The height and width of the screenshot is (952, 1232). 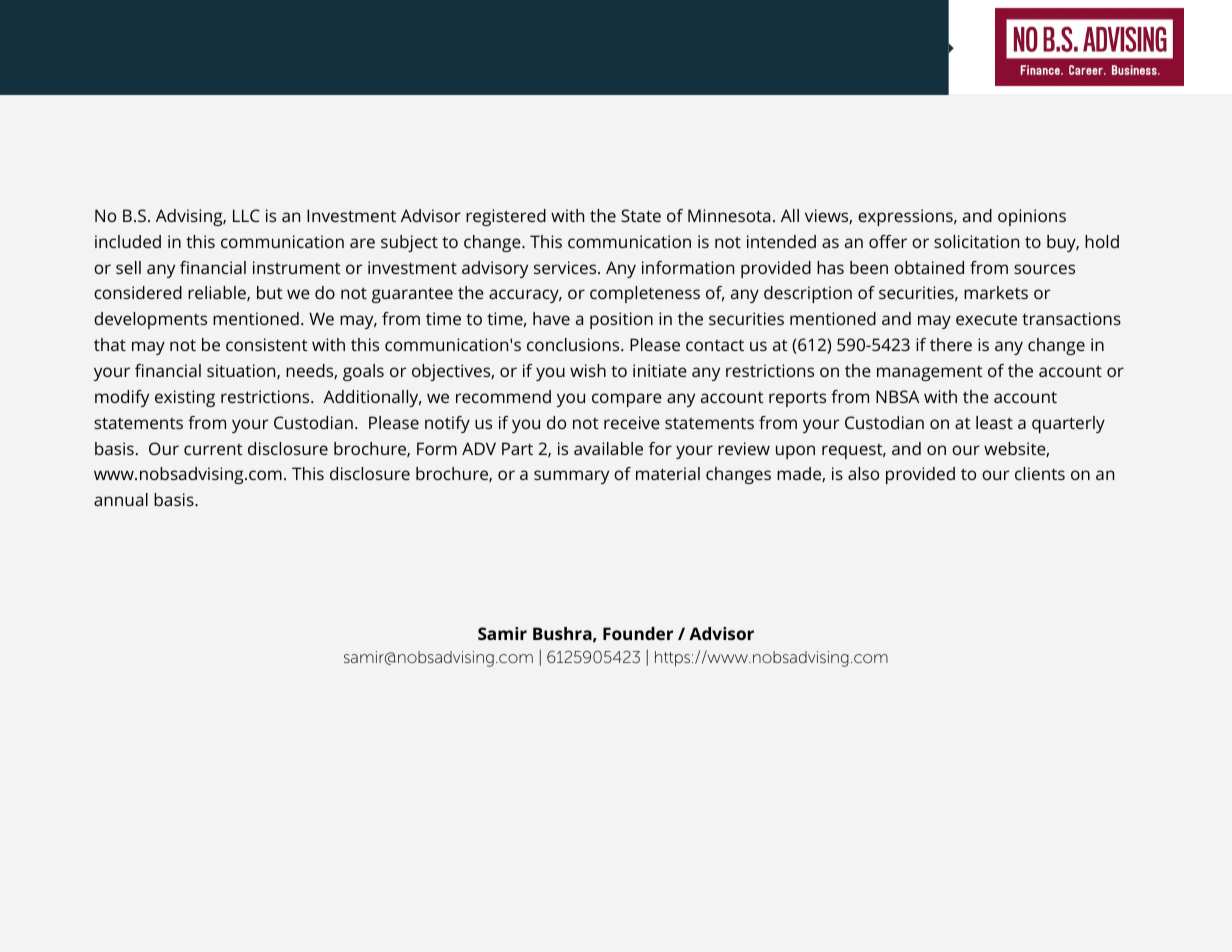 What do you see at coordinates (246, 215) in the screenshot?
I see `LLC` at bounding box center [246, 215].
